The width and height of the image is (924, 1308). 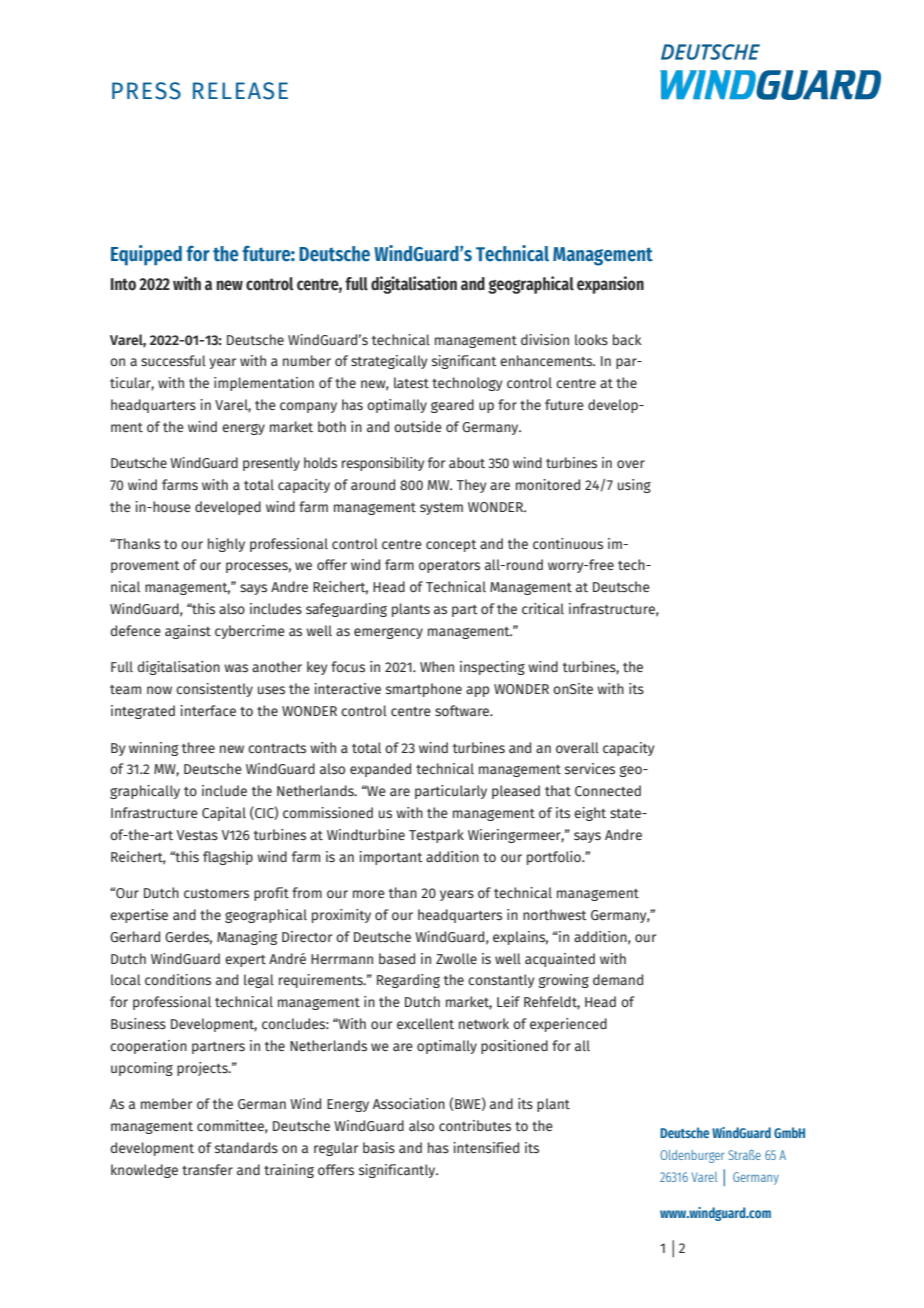 What do you see at coordinates (610, 285) in the image?
I see `expansion` at bounding box center [610, 285].
